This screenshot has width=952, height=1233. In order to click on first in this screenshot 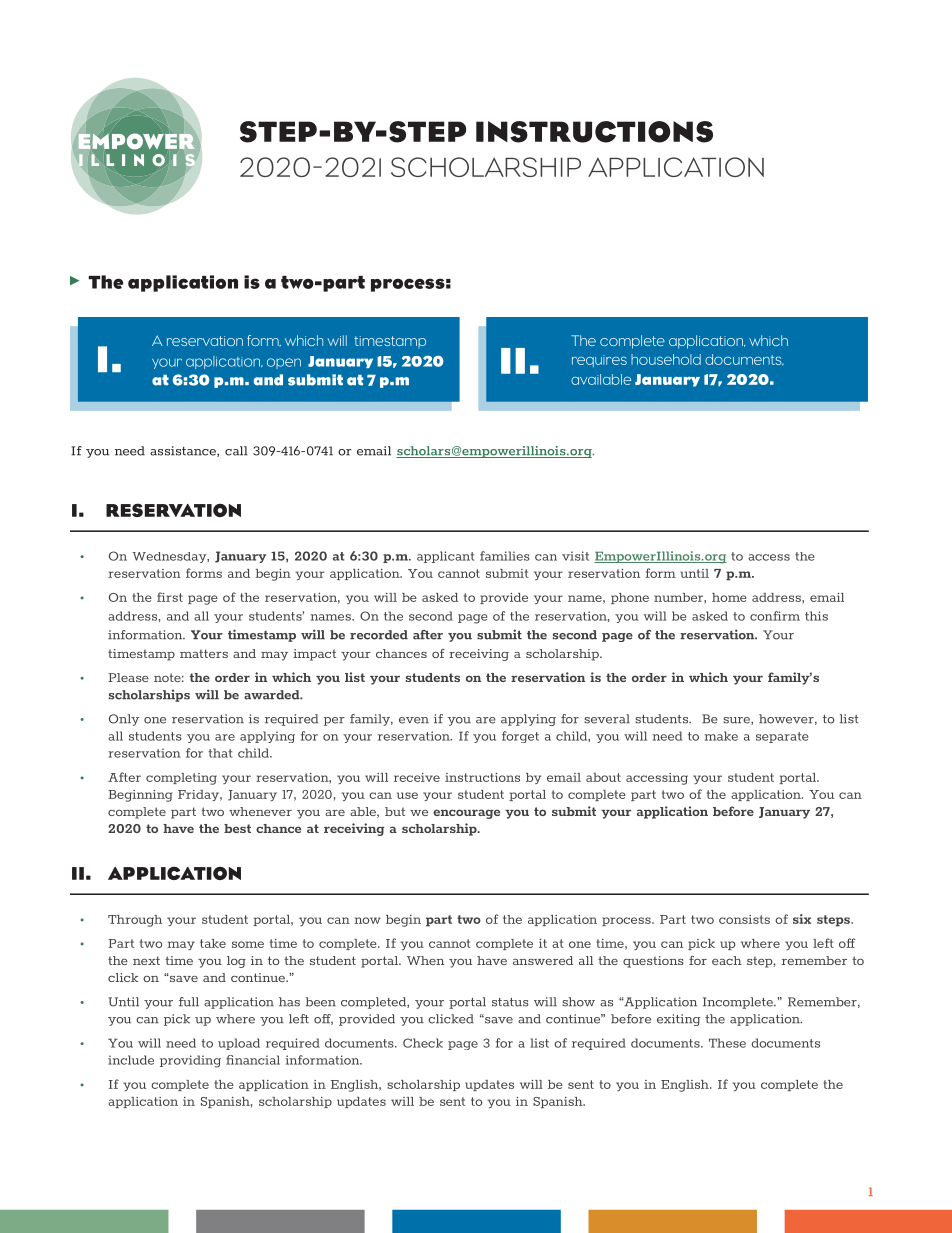, I will do `click(170, 597)`.
